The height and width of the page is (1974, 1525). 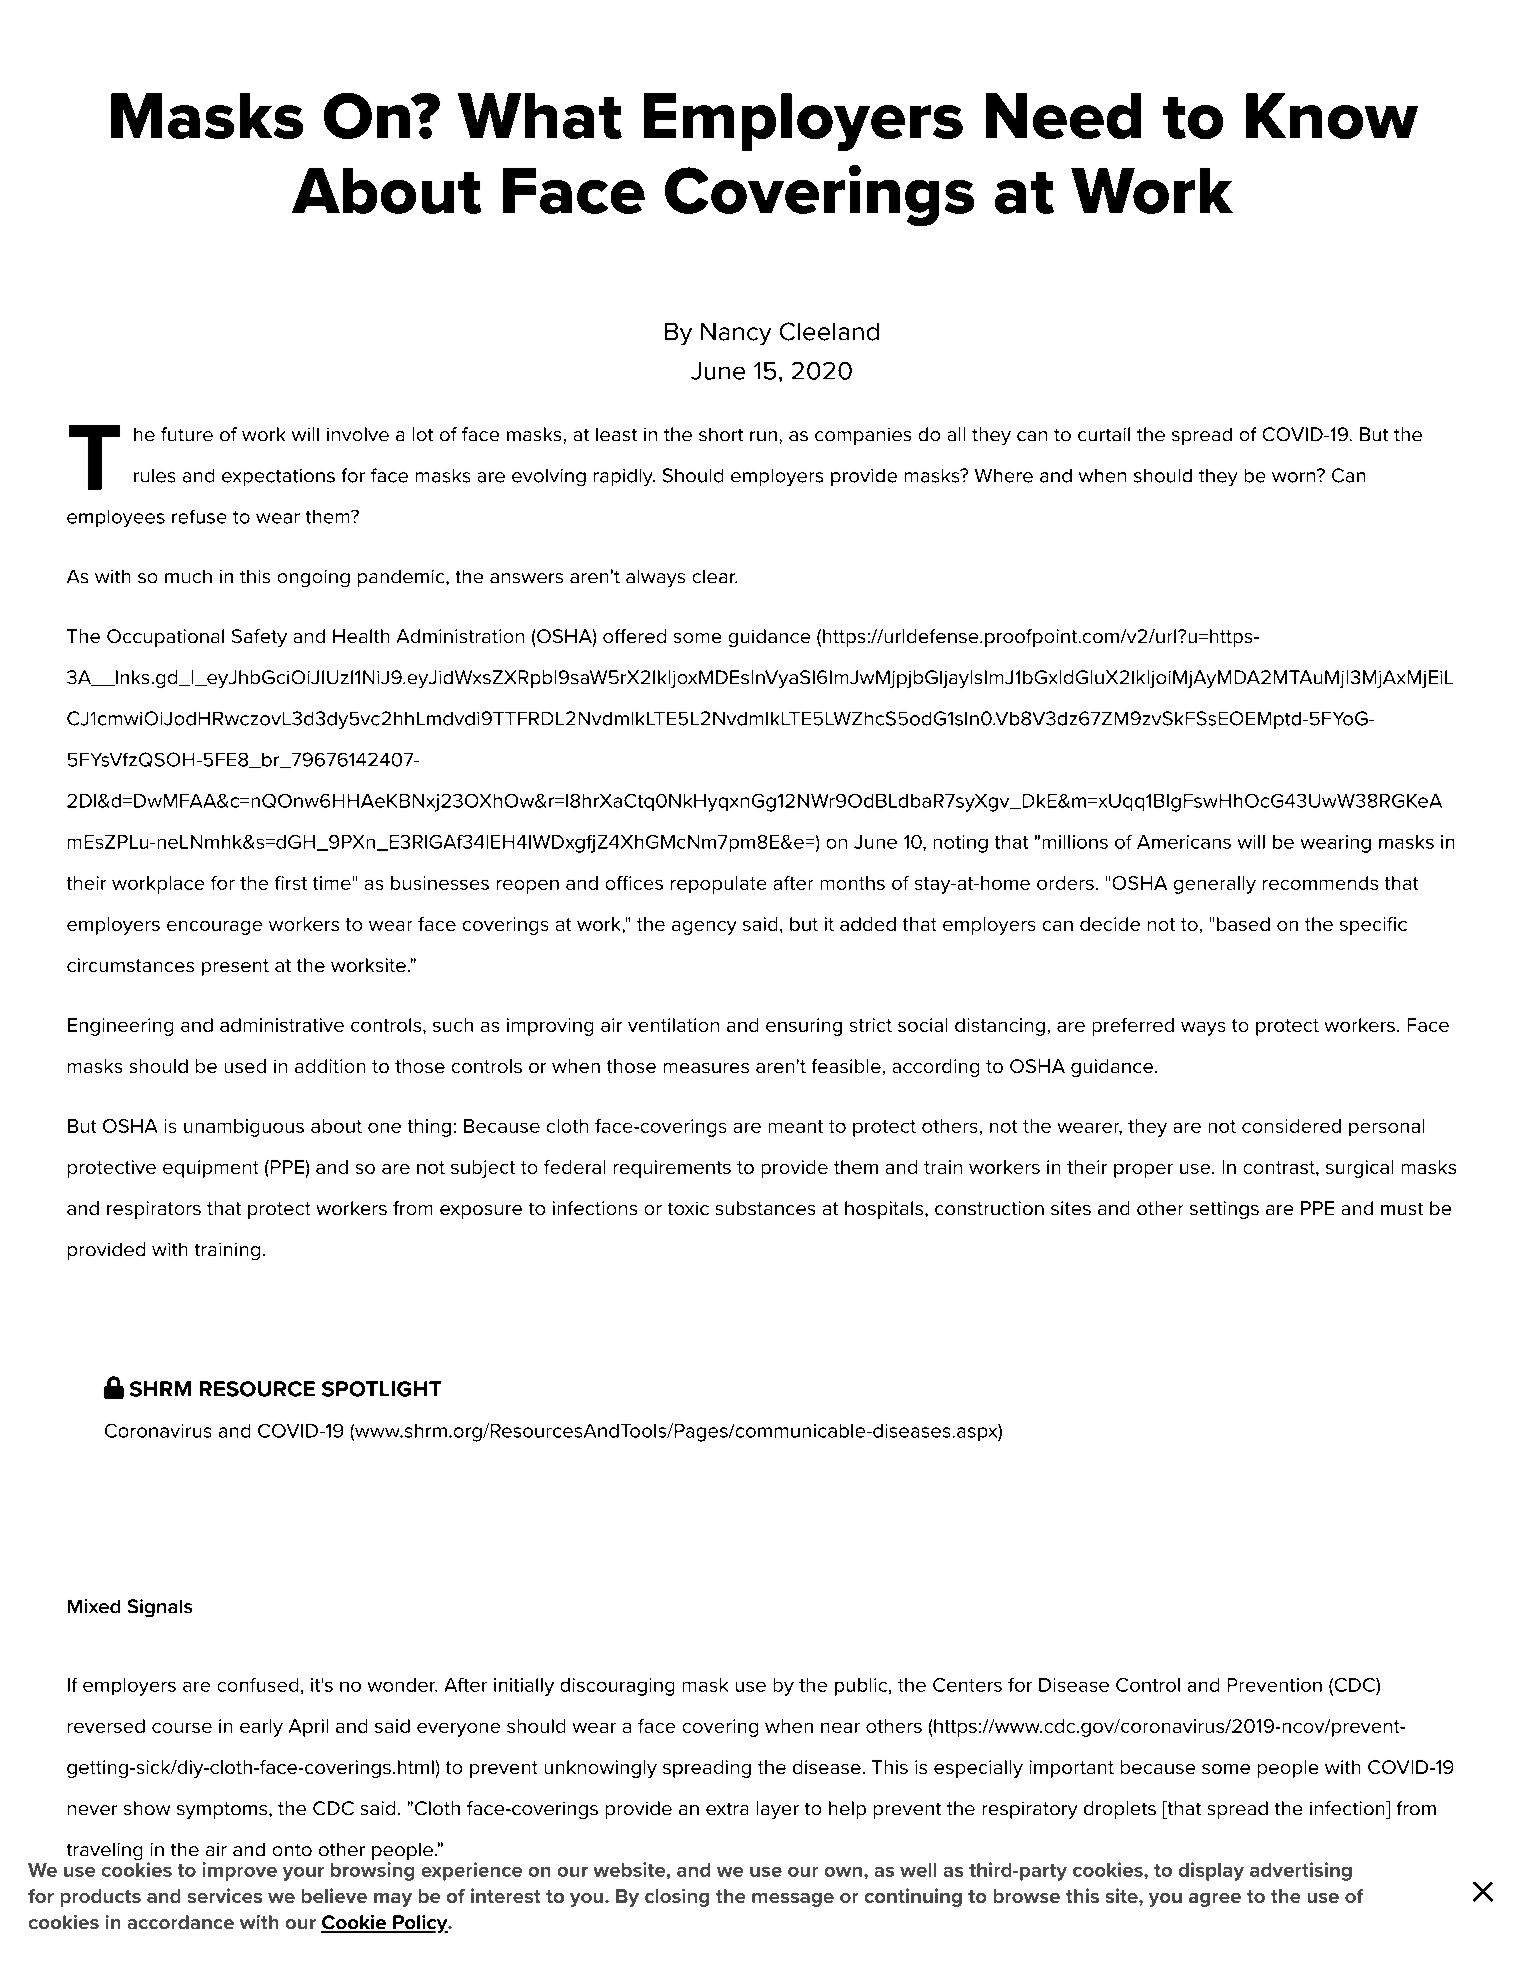 What do you see at coordinates (715, 576) in the page?
I see `clear` at bounding box center [715, 576].
